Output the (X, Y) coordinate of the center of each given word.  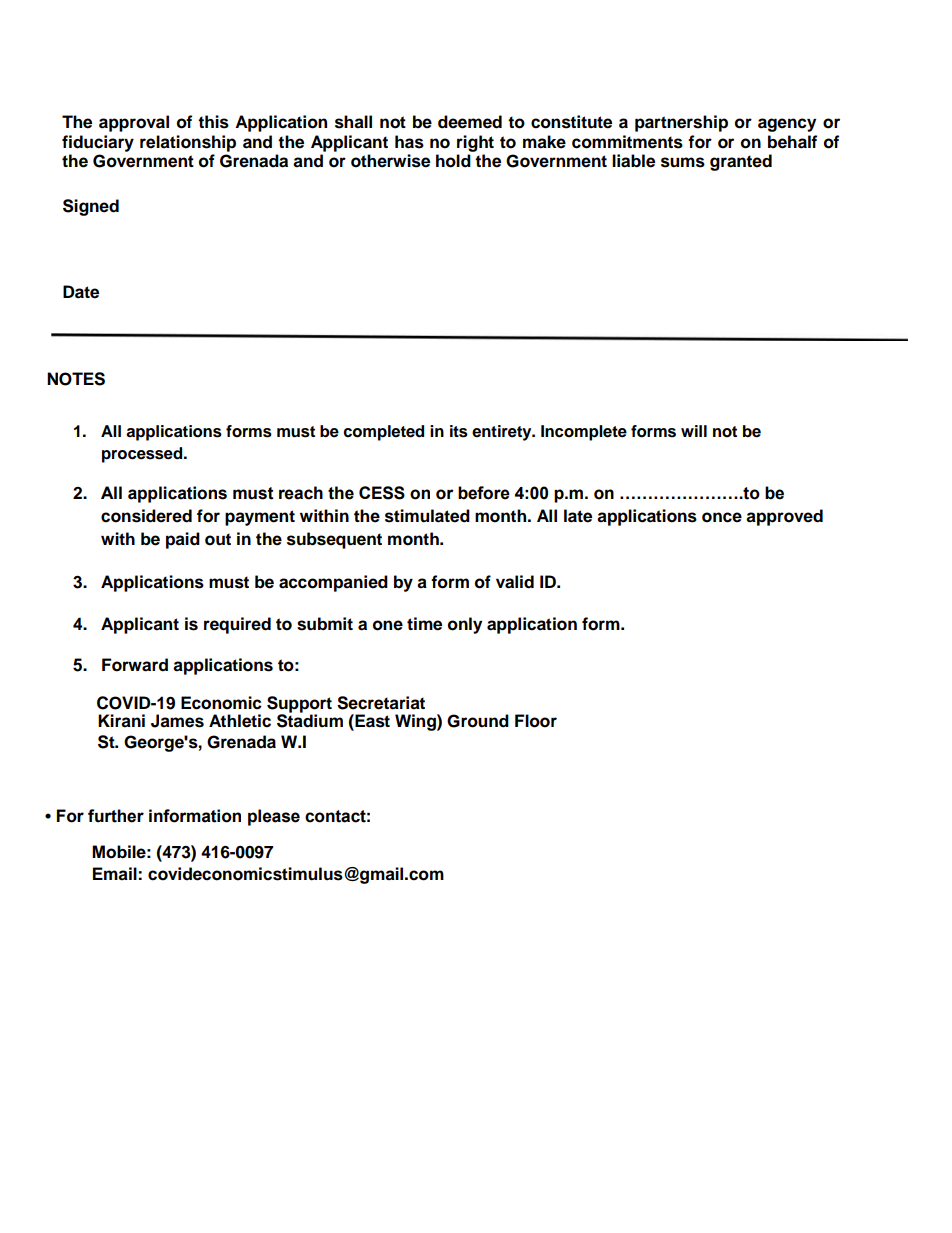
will (694, 431)
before (484, 493)
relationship (188, 143)
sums (683, 162)
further (116, 816)
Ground (478, 721)
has (409, 142)
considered (146, 516)
